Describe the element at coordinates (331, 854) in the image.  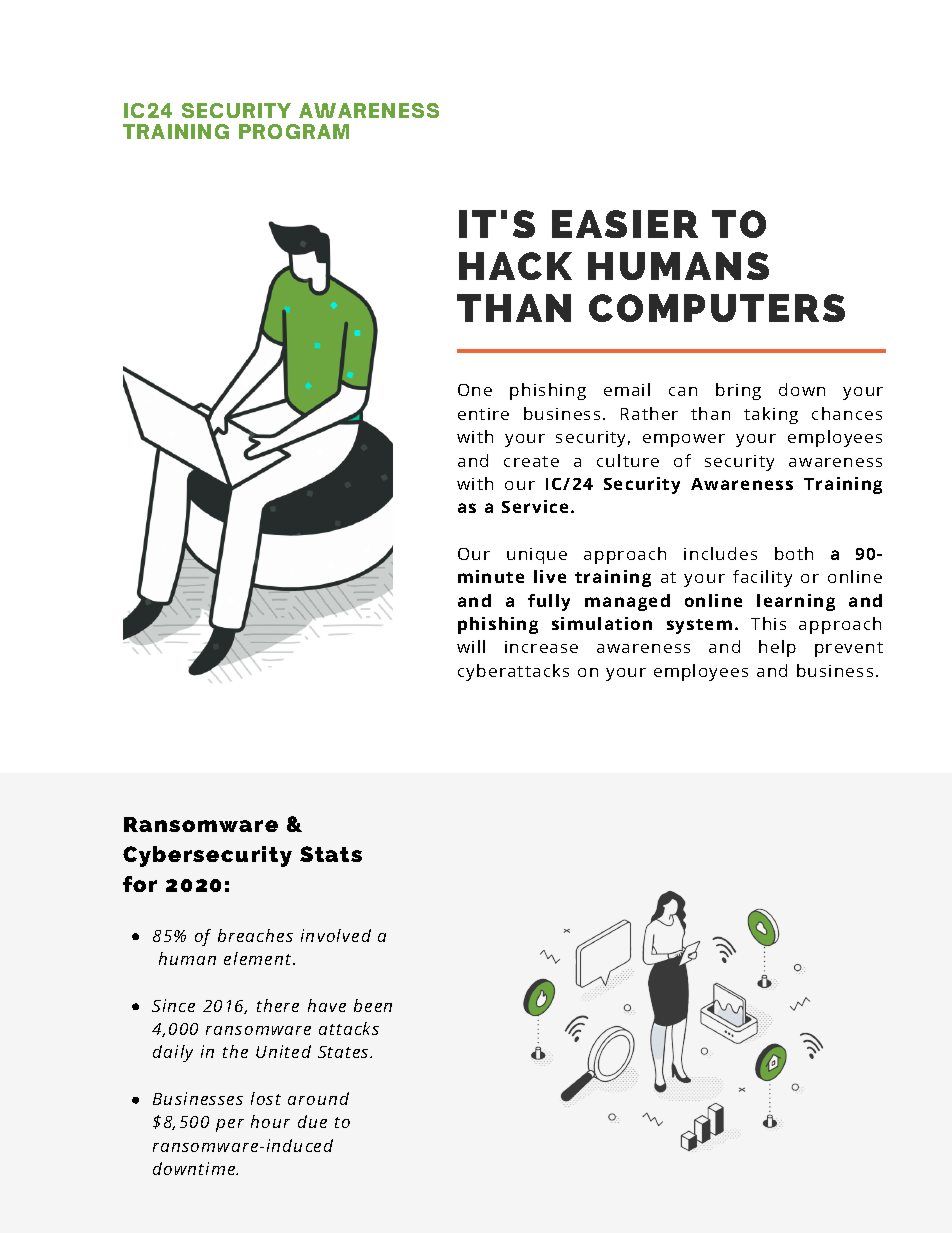
I see `Stats` at that location.
